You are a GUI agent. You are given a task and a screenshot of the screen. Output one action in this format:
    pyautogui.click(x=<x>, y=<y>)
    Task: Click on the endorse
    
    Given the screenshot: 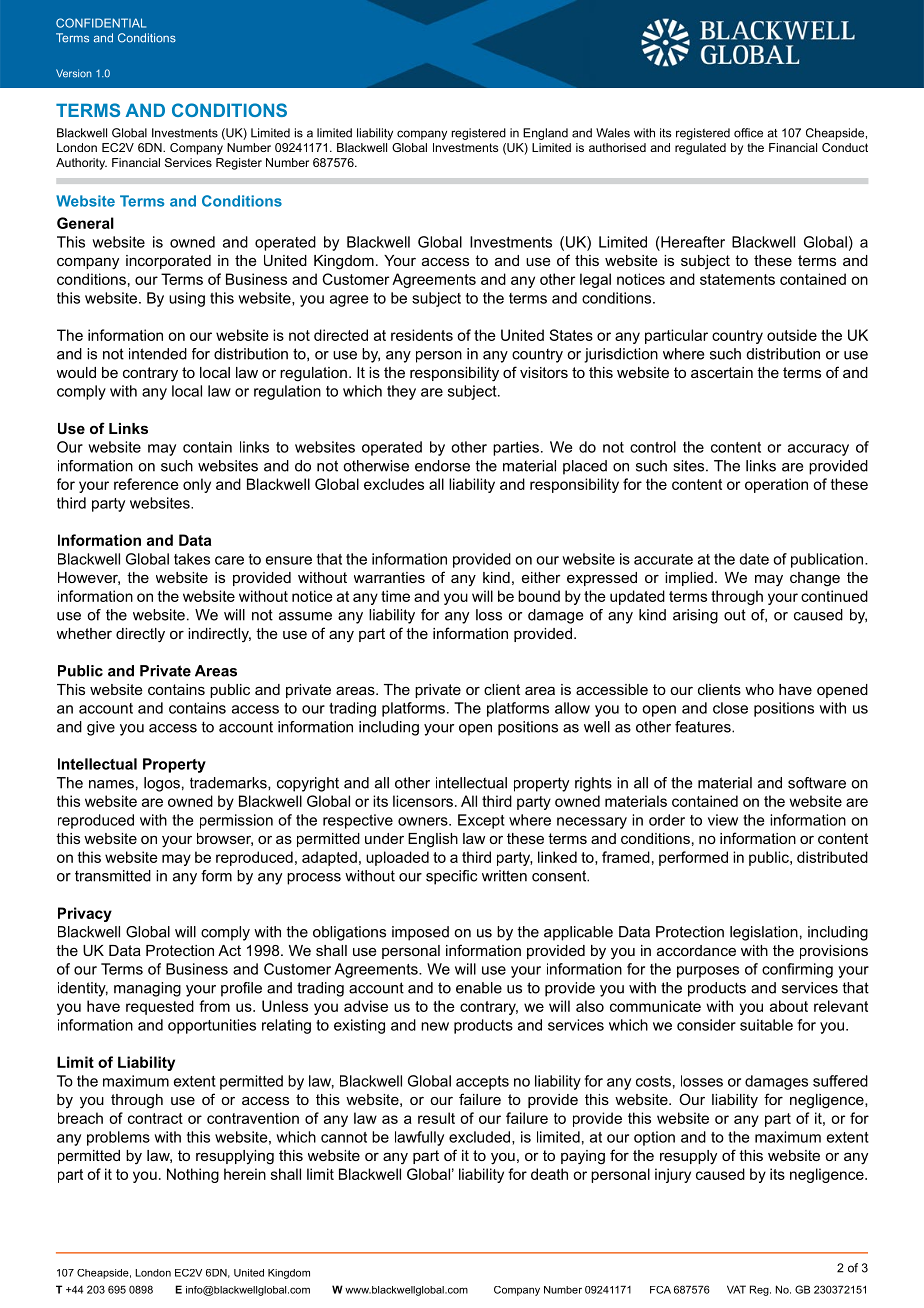 What is the action you would take?
    pyautogui.click(x=442, y=466)
